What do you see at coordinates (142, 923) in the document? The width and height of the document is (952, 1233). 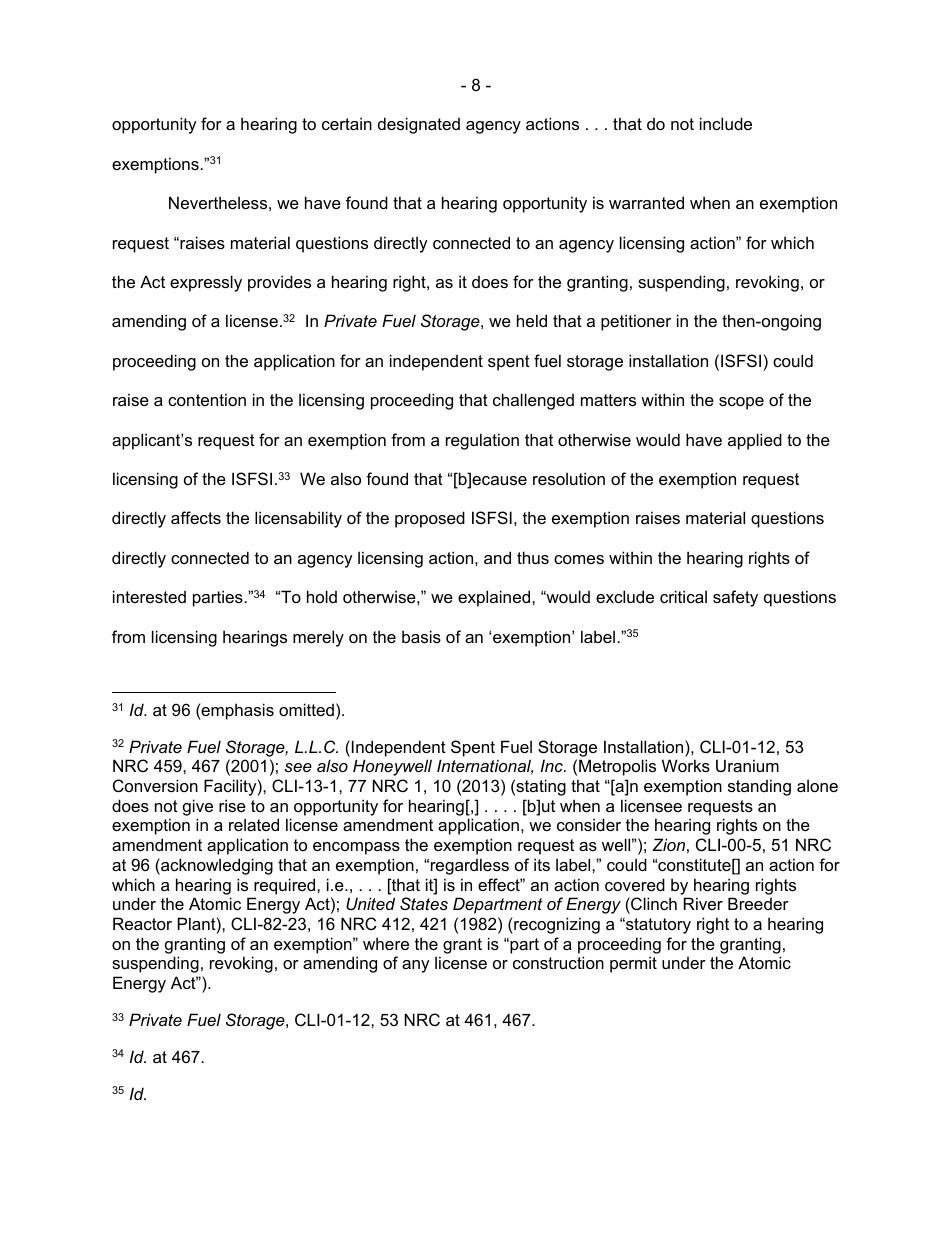 I see `Reactor` at bounding box center [142, 923].
